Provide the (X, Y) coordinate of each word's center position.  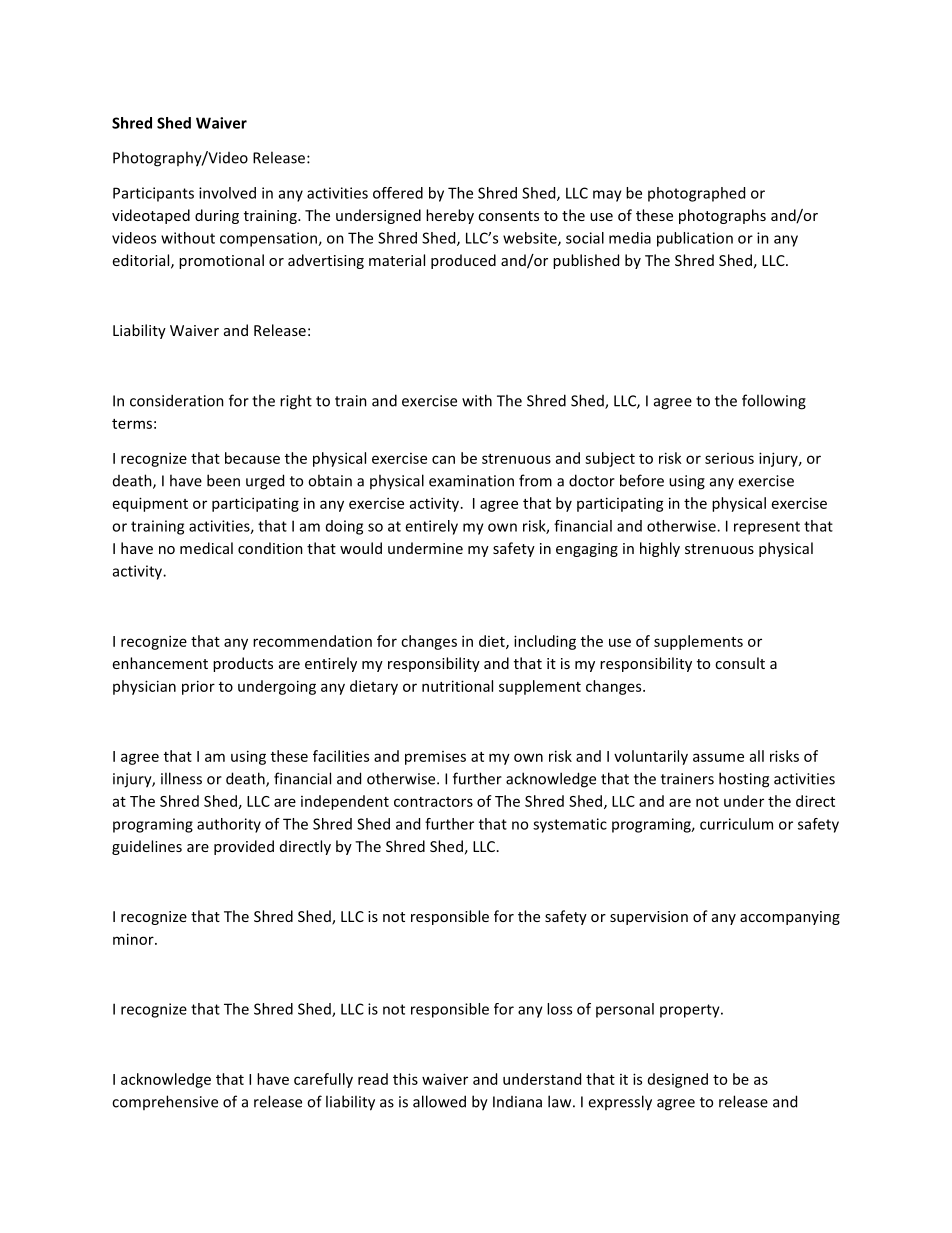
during (217, 216)
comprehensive (165, 1102)
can (443, 459)
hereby (450, 216)
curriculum (736, 824)
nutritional (457, 686)
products (243, 664)
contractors (433, 802)
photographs (722, 216)
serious (729, 458)
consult (740, 663)
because (252, 458)
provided (244, 847)
